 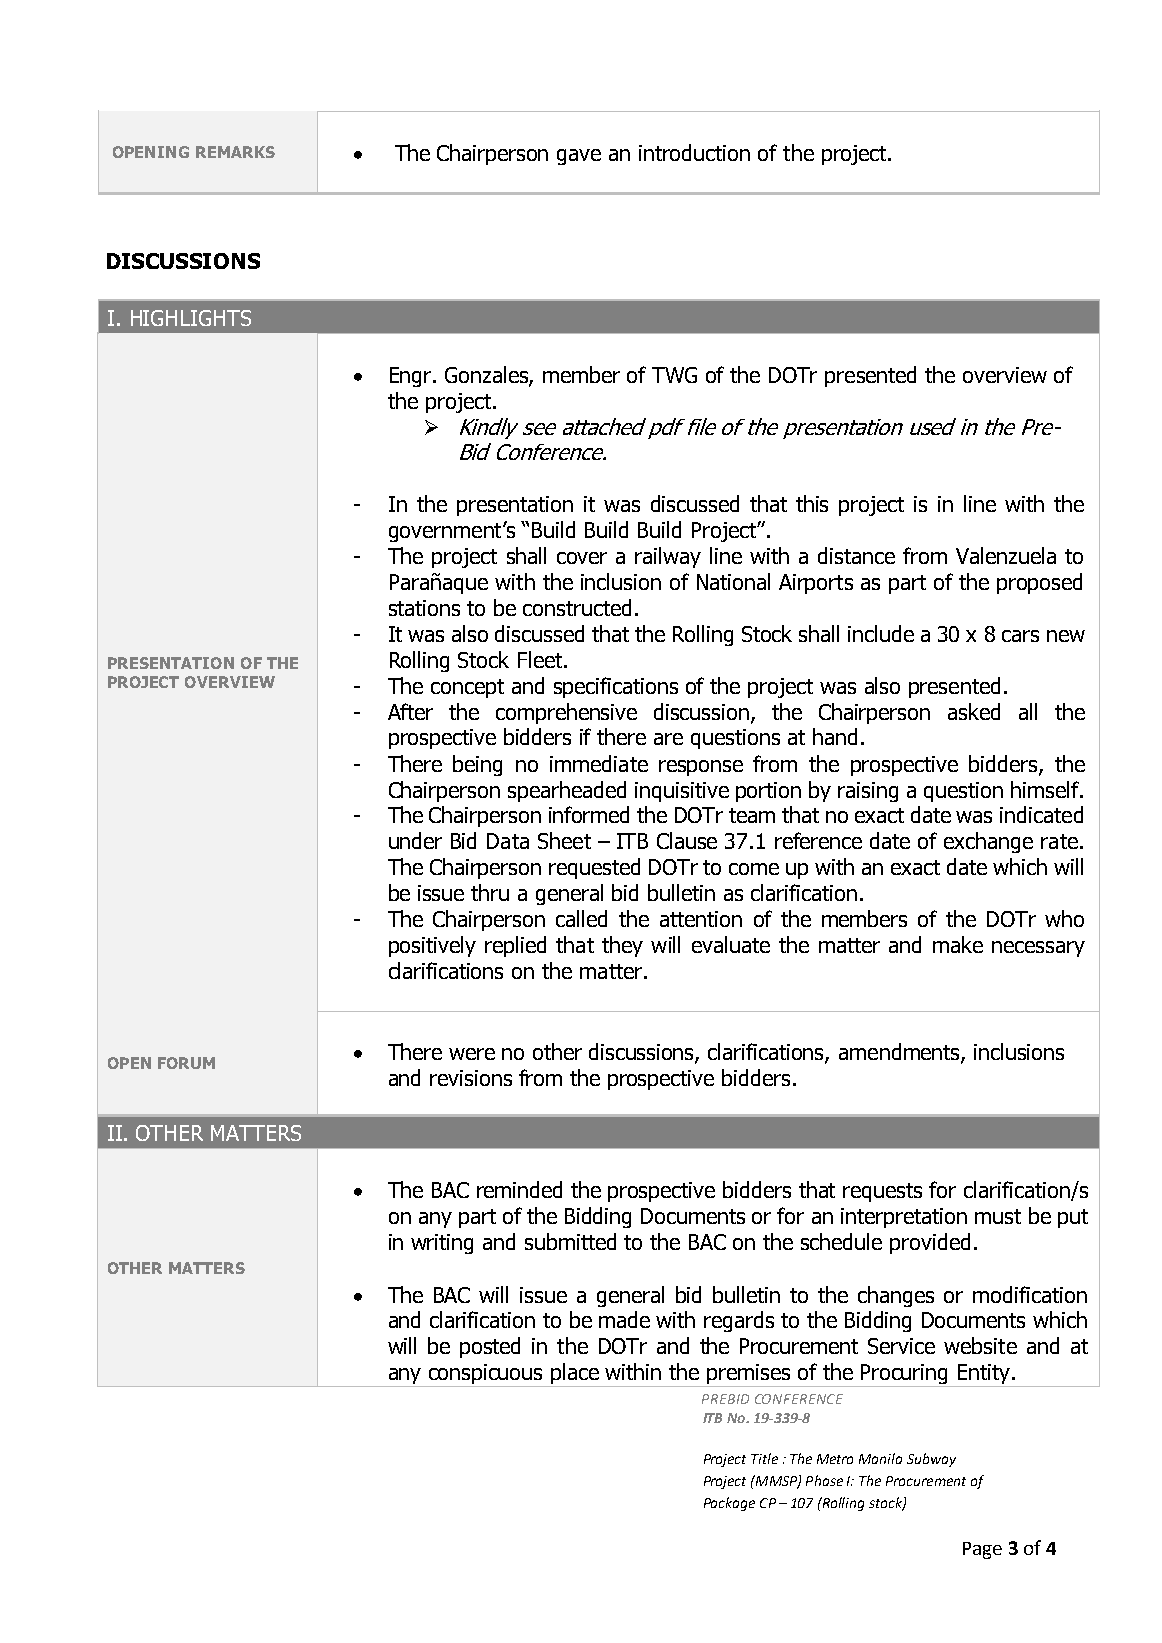 I want to click on constructed, so click(x=577, y=607).
